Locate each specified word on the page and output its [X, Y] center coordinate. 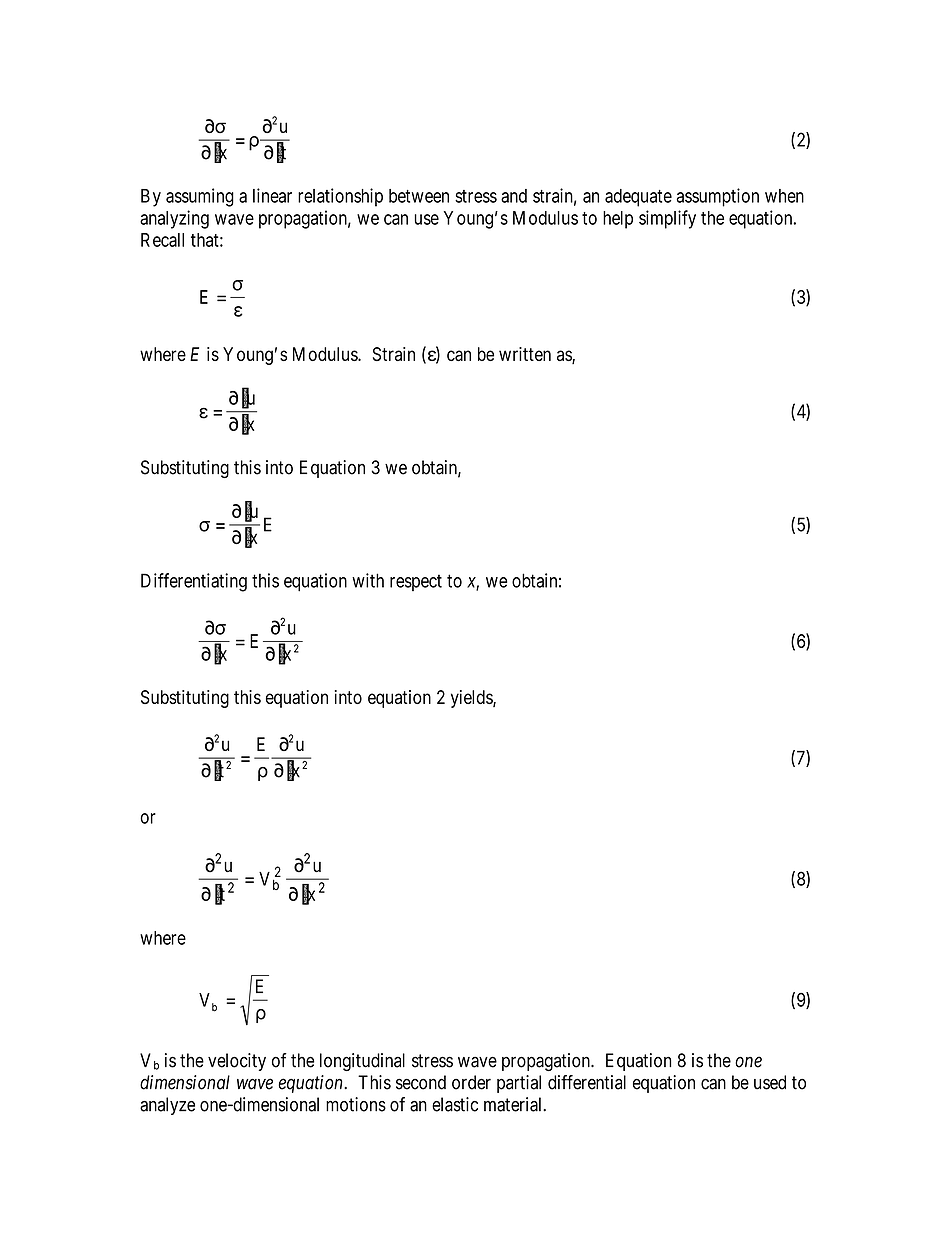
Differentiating [194, 582]
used [770, 1082]
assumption [717, 197]
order [471, 1082]
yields [472, 699]
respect [416, 582]
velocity [237, 1062]
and [514, 196]
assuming [200, 197]
